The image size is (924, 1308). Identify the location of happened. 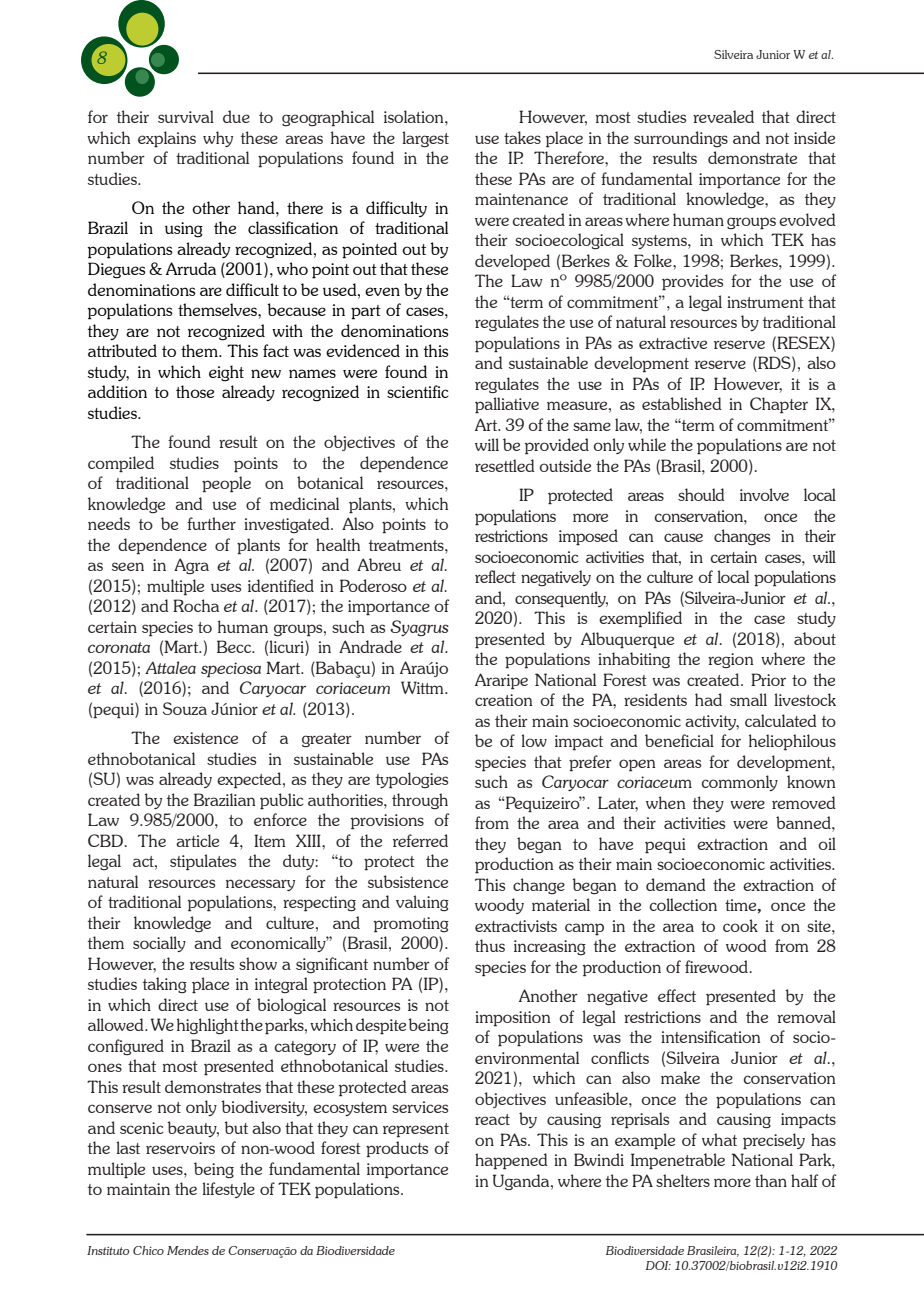
(511, 1161).
